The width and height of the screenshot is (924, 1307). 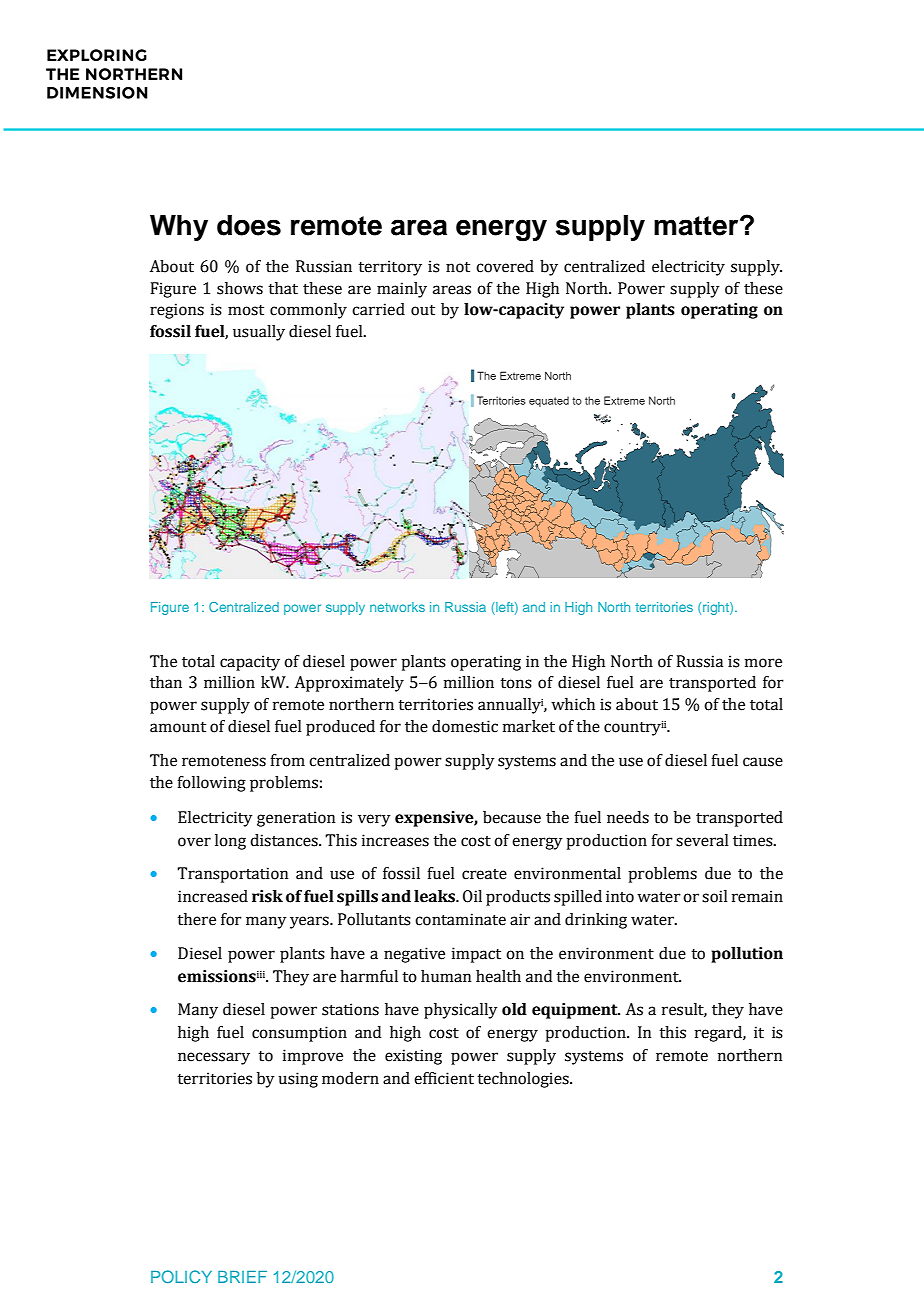 What do you see at coordinates (697, 226) in the screenshot?
I see `matter` at bounding box center [697, 226].
